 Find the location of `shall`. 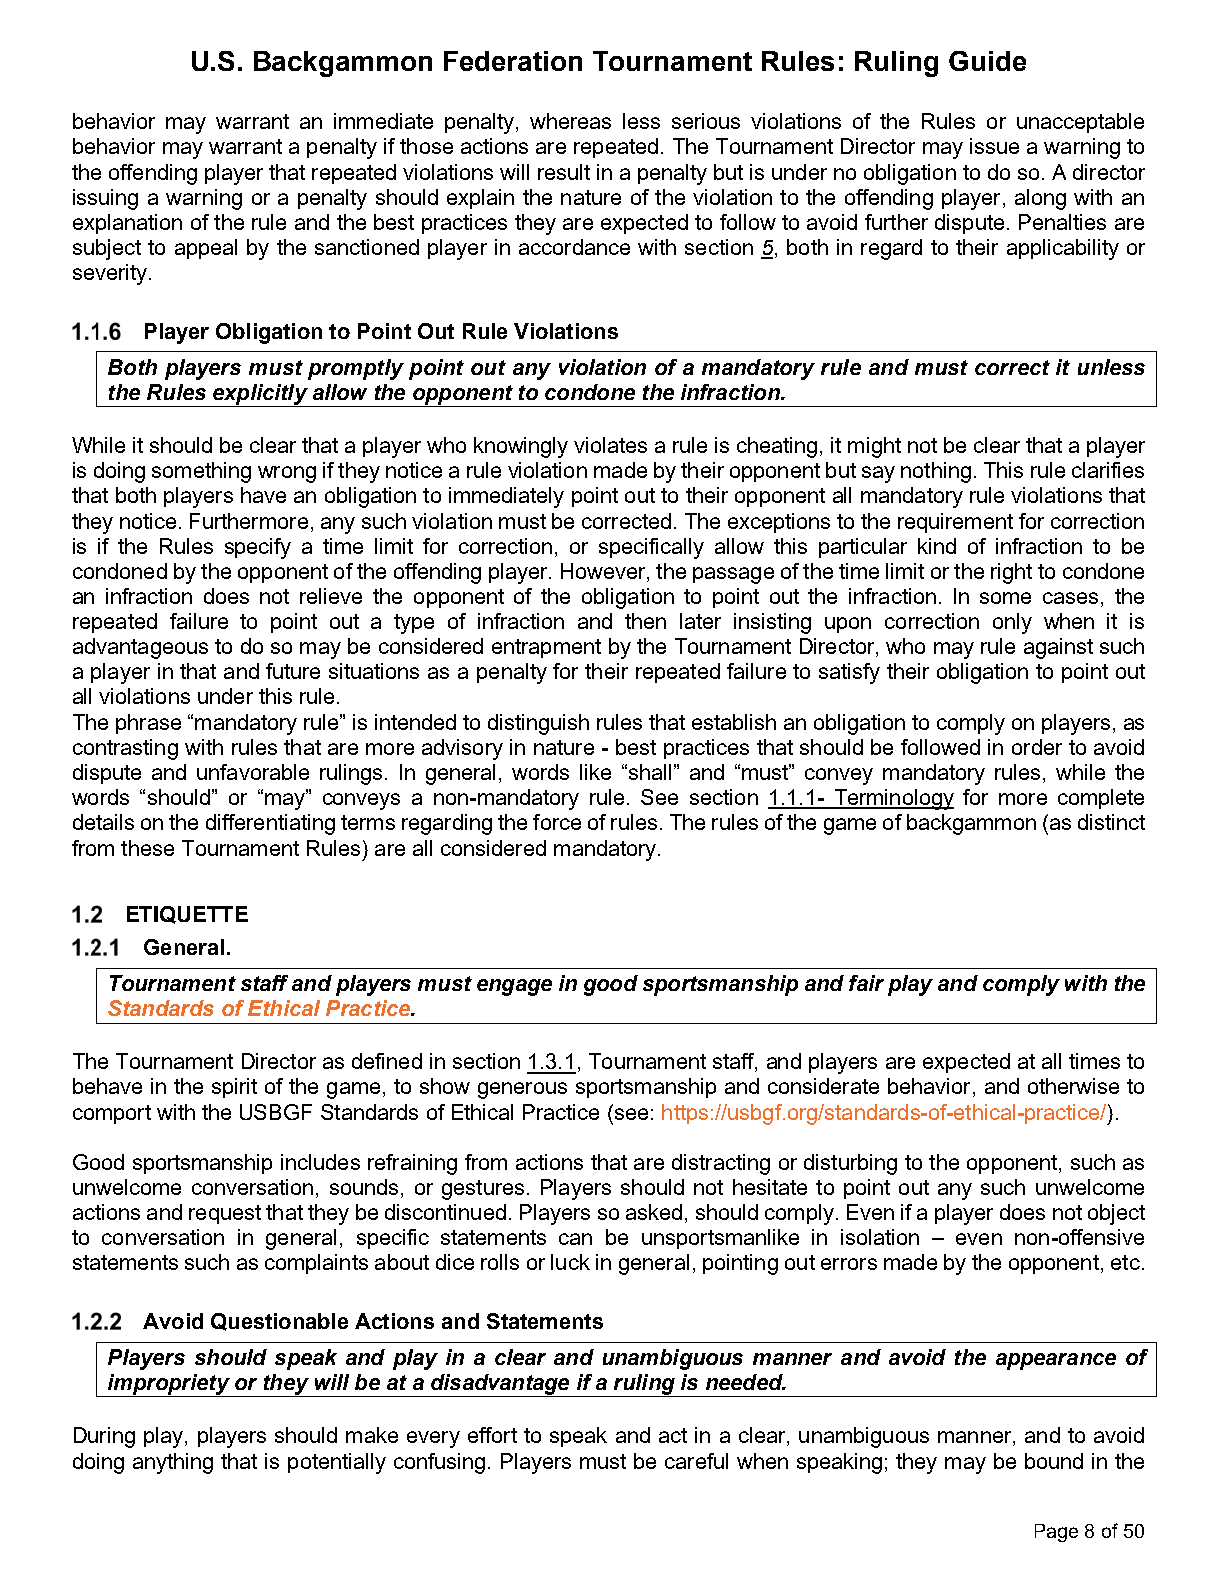

shall is located at coordinates (650, 772).
